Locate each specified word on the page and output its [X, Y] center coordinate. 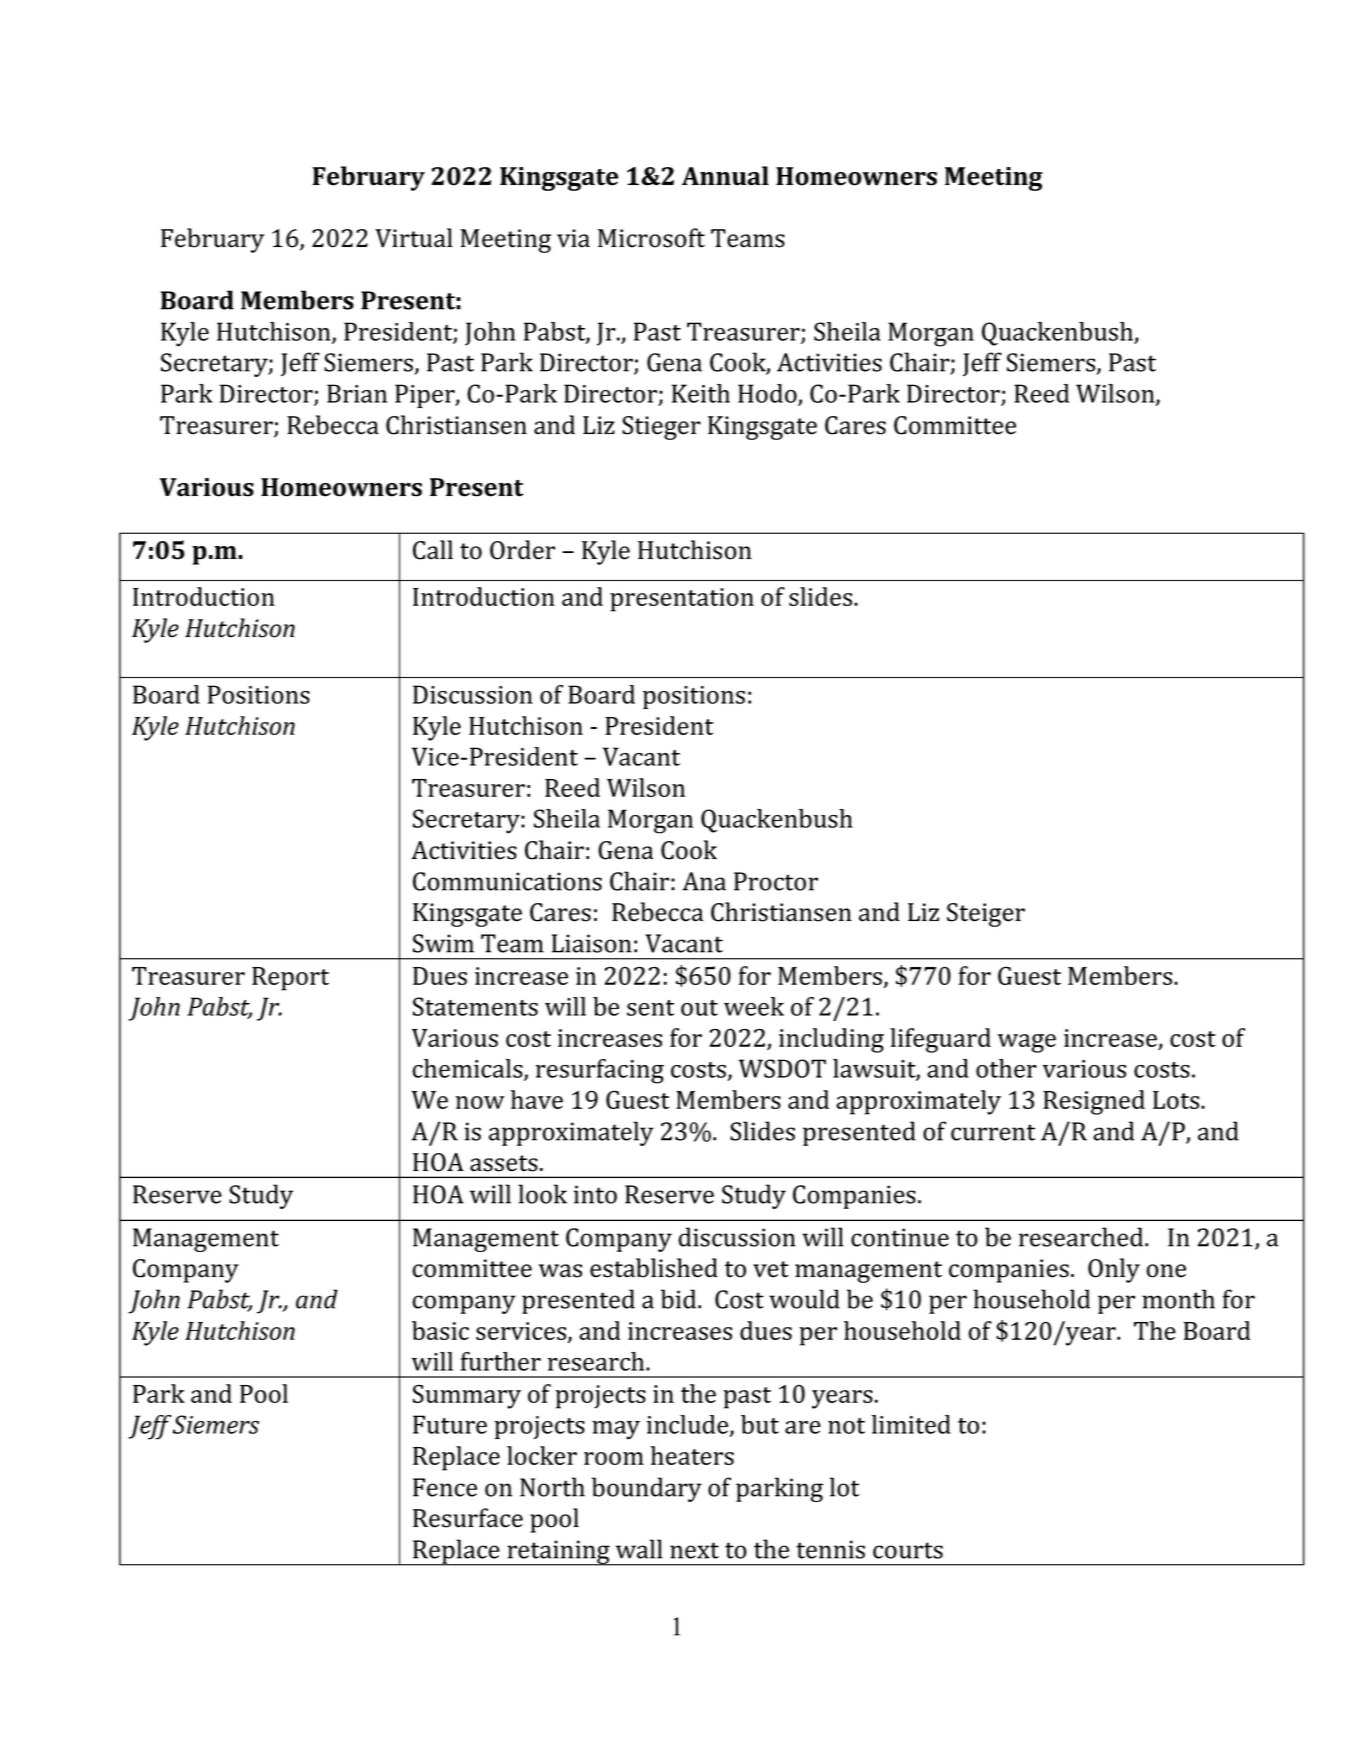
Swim [443, 943]
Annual [725, 176]
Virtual [414, 238]
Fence [445, 1487]
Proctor [776, 881]
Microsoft [651, 238]
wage [1027, 1043]
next [694, 1550]
